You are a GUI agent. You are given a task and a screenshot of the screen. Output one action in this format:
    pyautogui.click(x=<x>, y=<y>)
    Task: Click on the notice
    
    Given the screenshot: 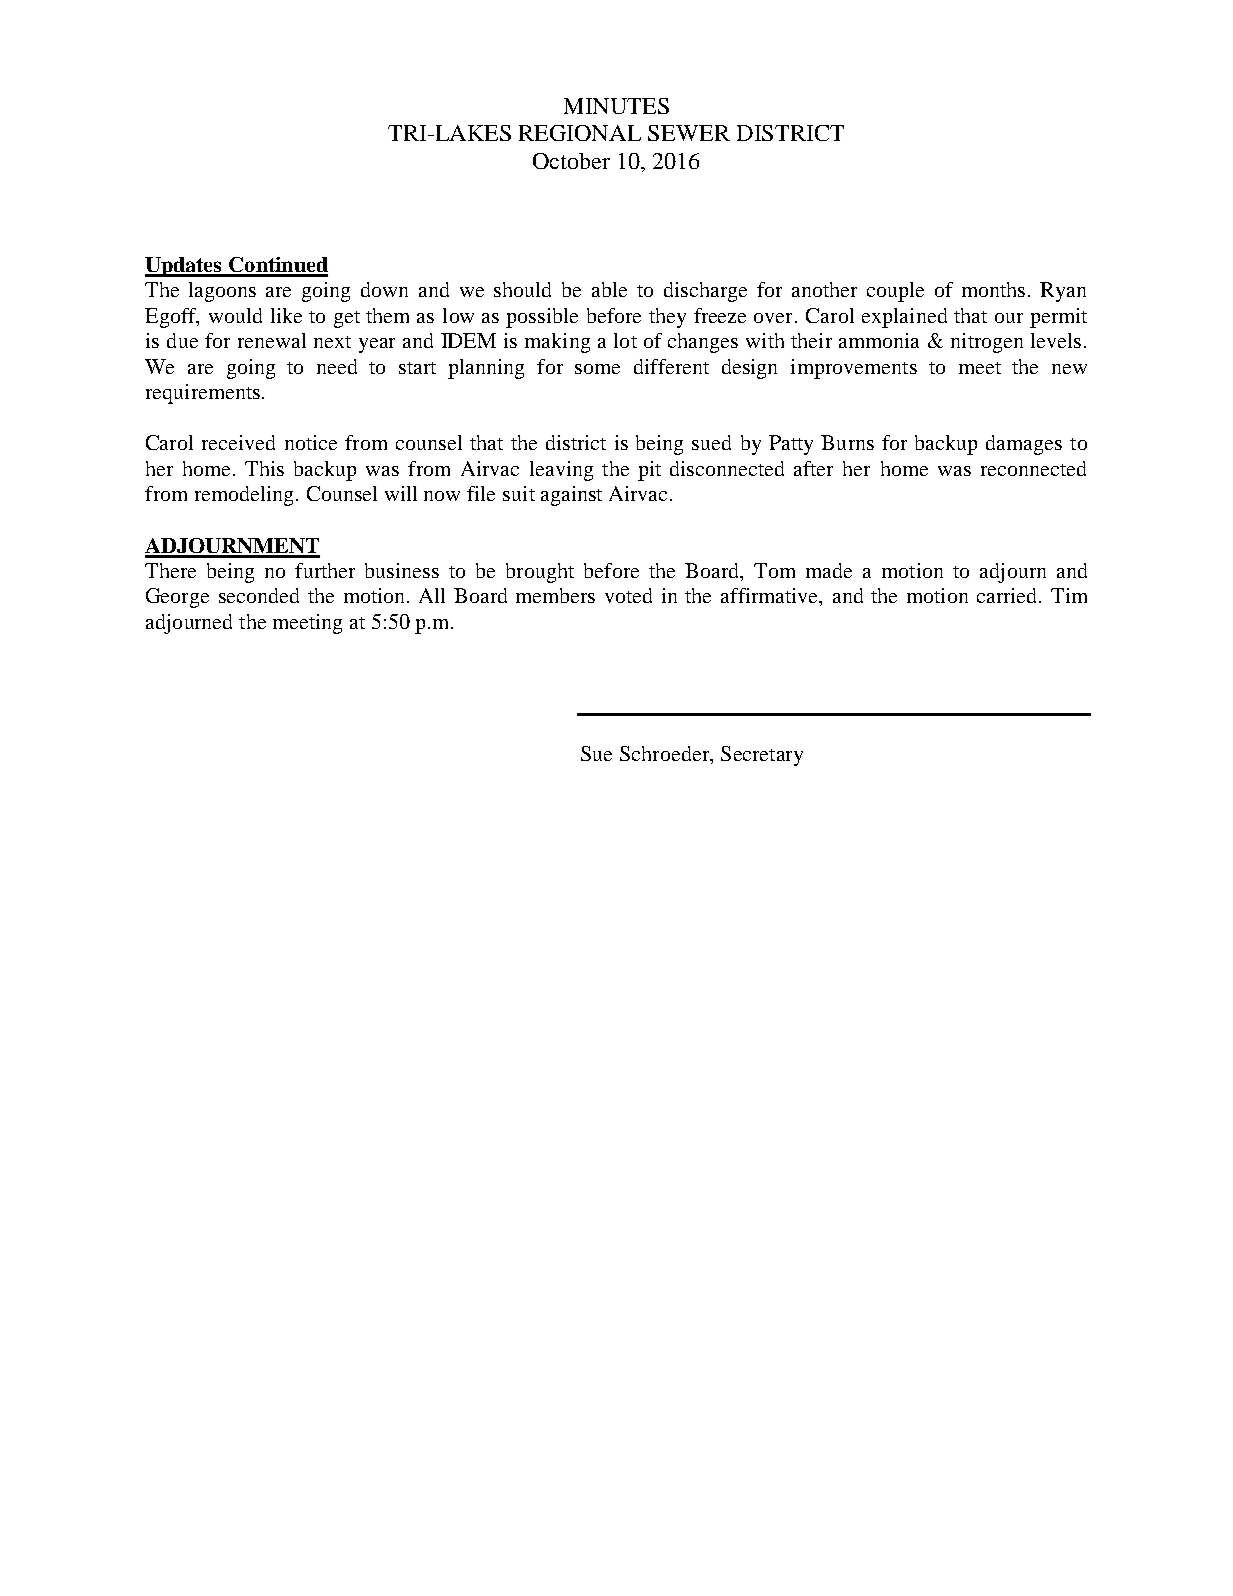 What is the action you would take?
    pyautogui.click(x=311, y=442)
